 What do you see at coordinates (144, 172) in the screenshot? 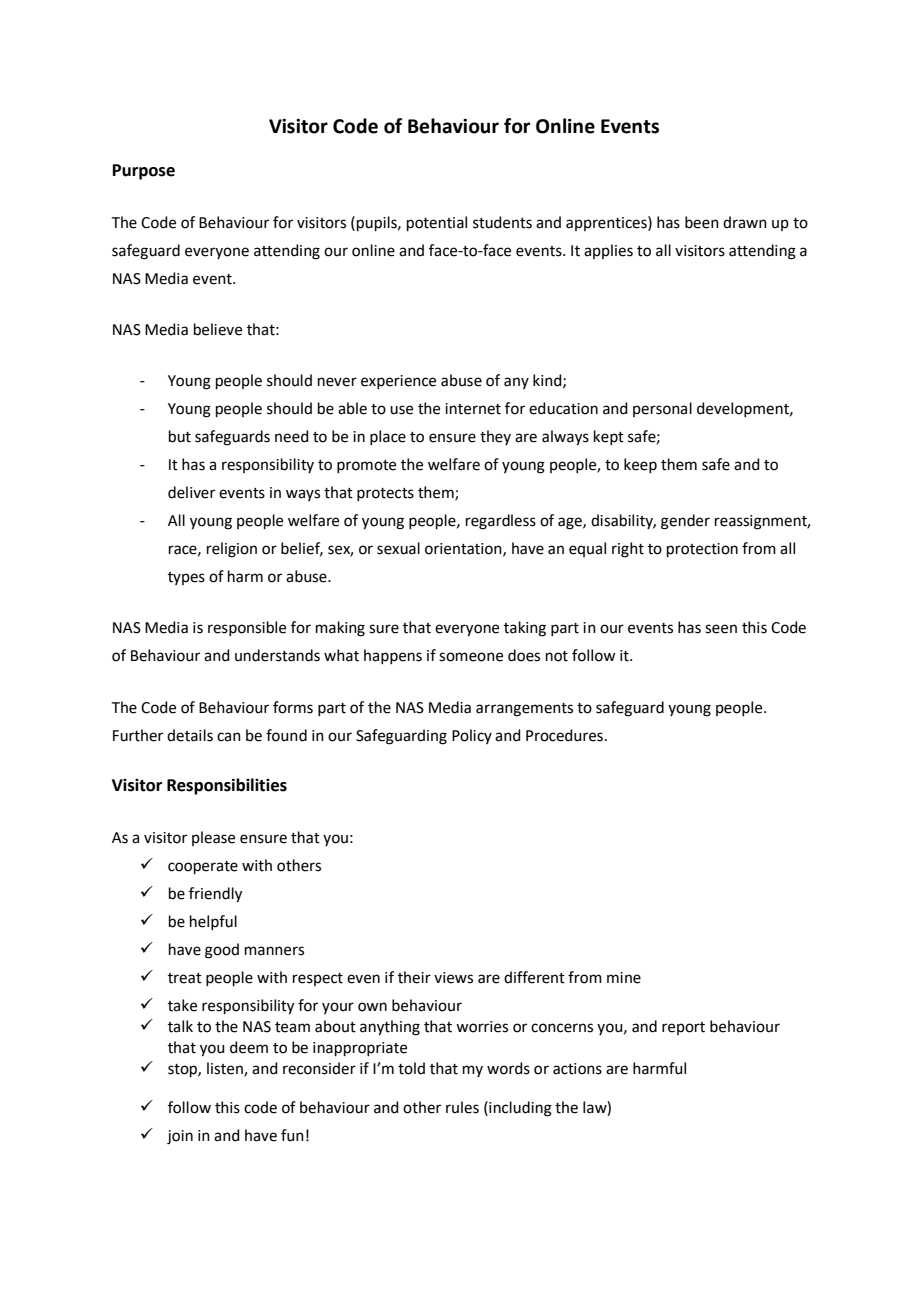
I see `Purpose` at bounding box center [144, 172].
